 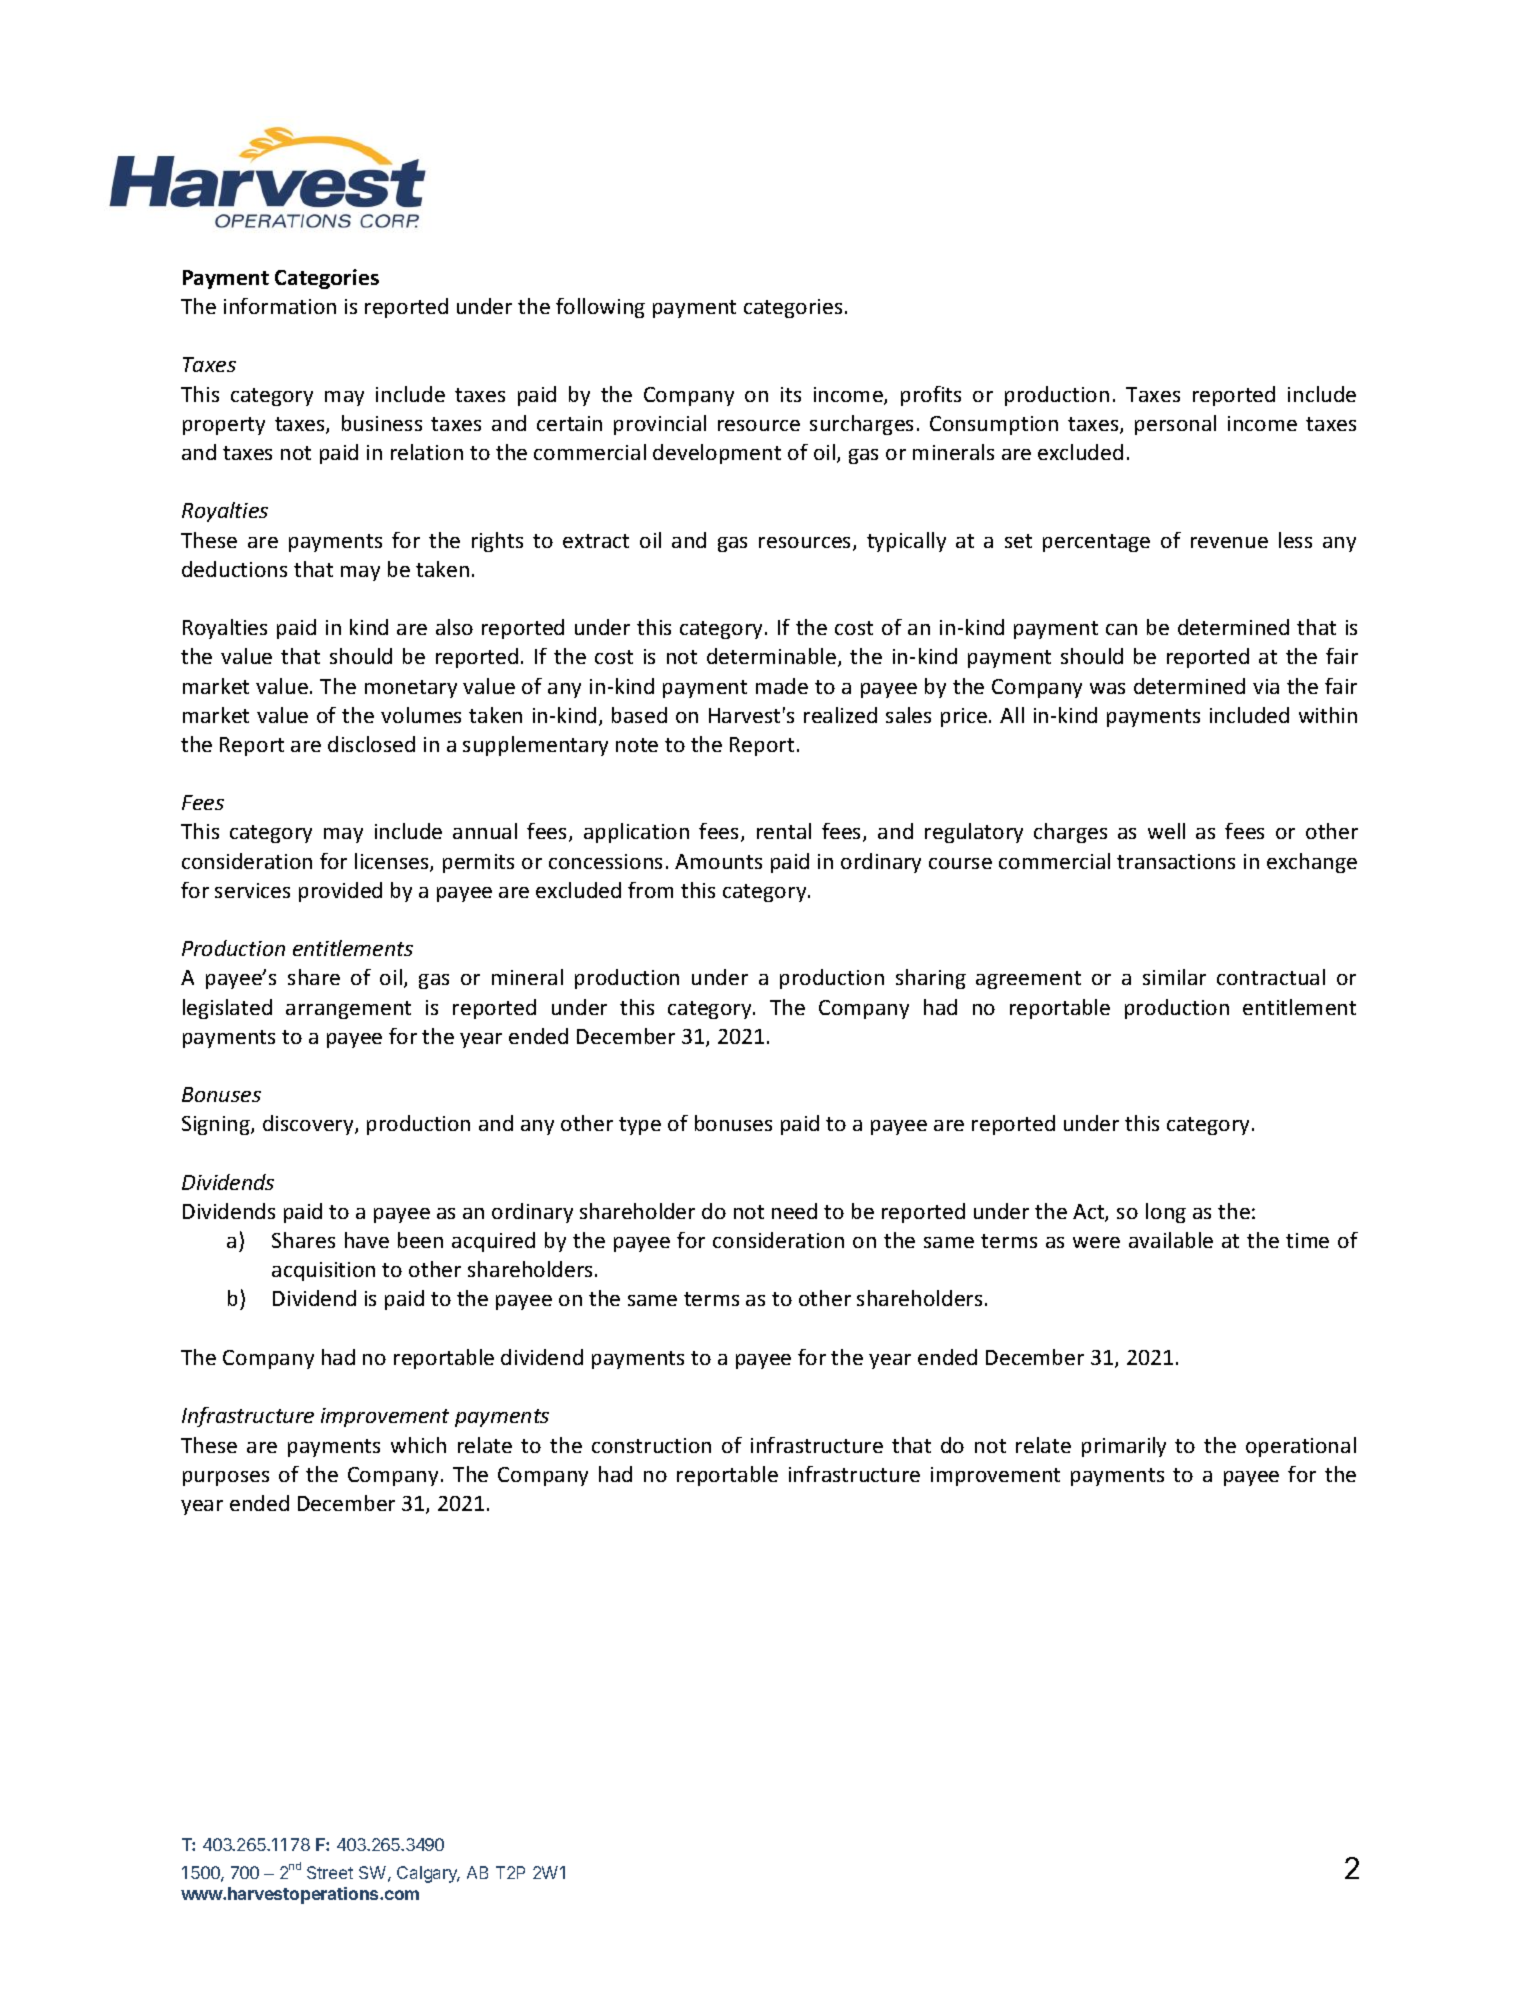 I want to click on disclosed, so click(x=371, y=744).
